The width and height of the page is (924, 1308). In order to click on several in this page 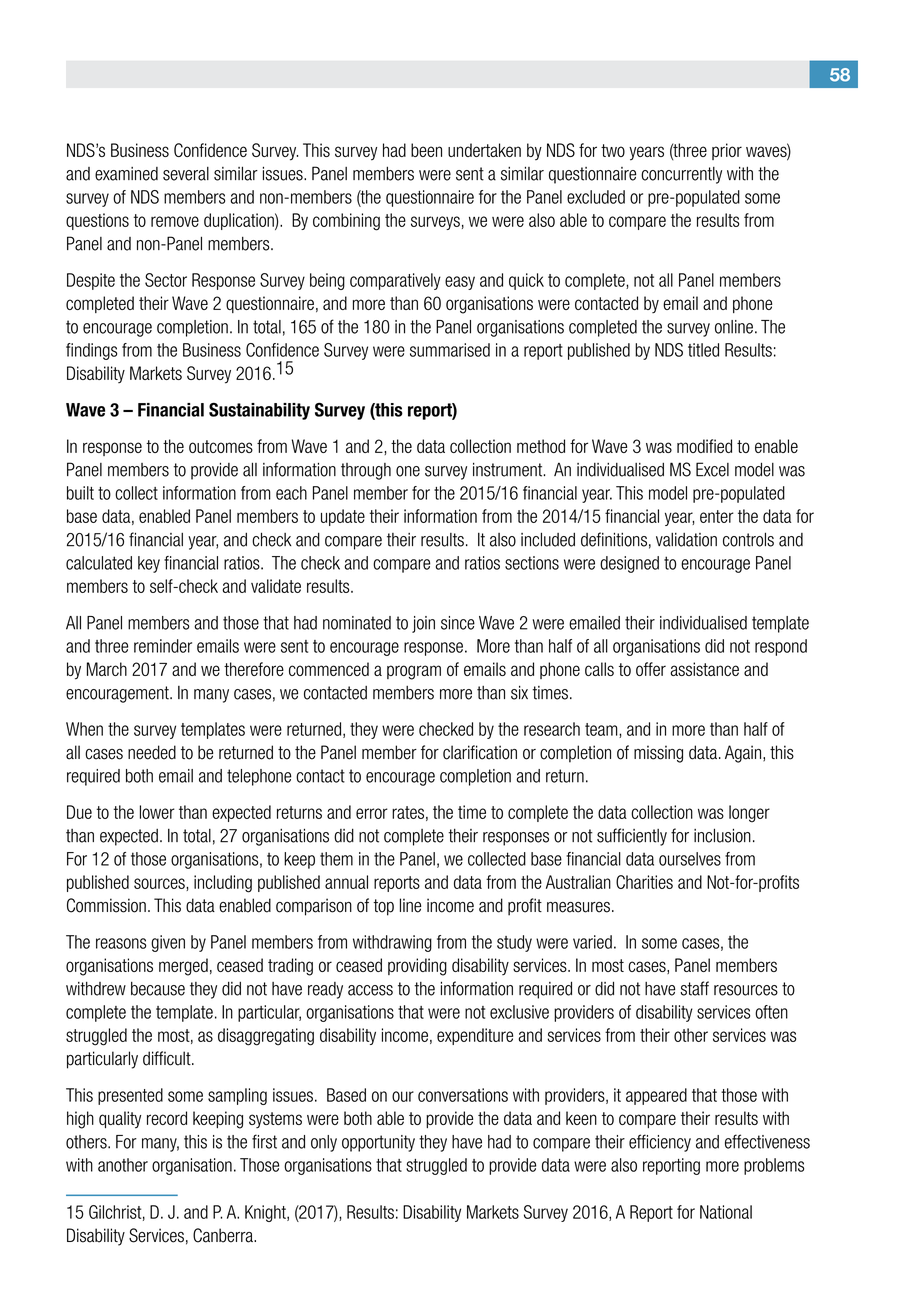, I will do `click(186, 174)`.
